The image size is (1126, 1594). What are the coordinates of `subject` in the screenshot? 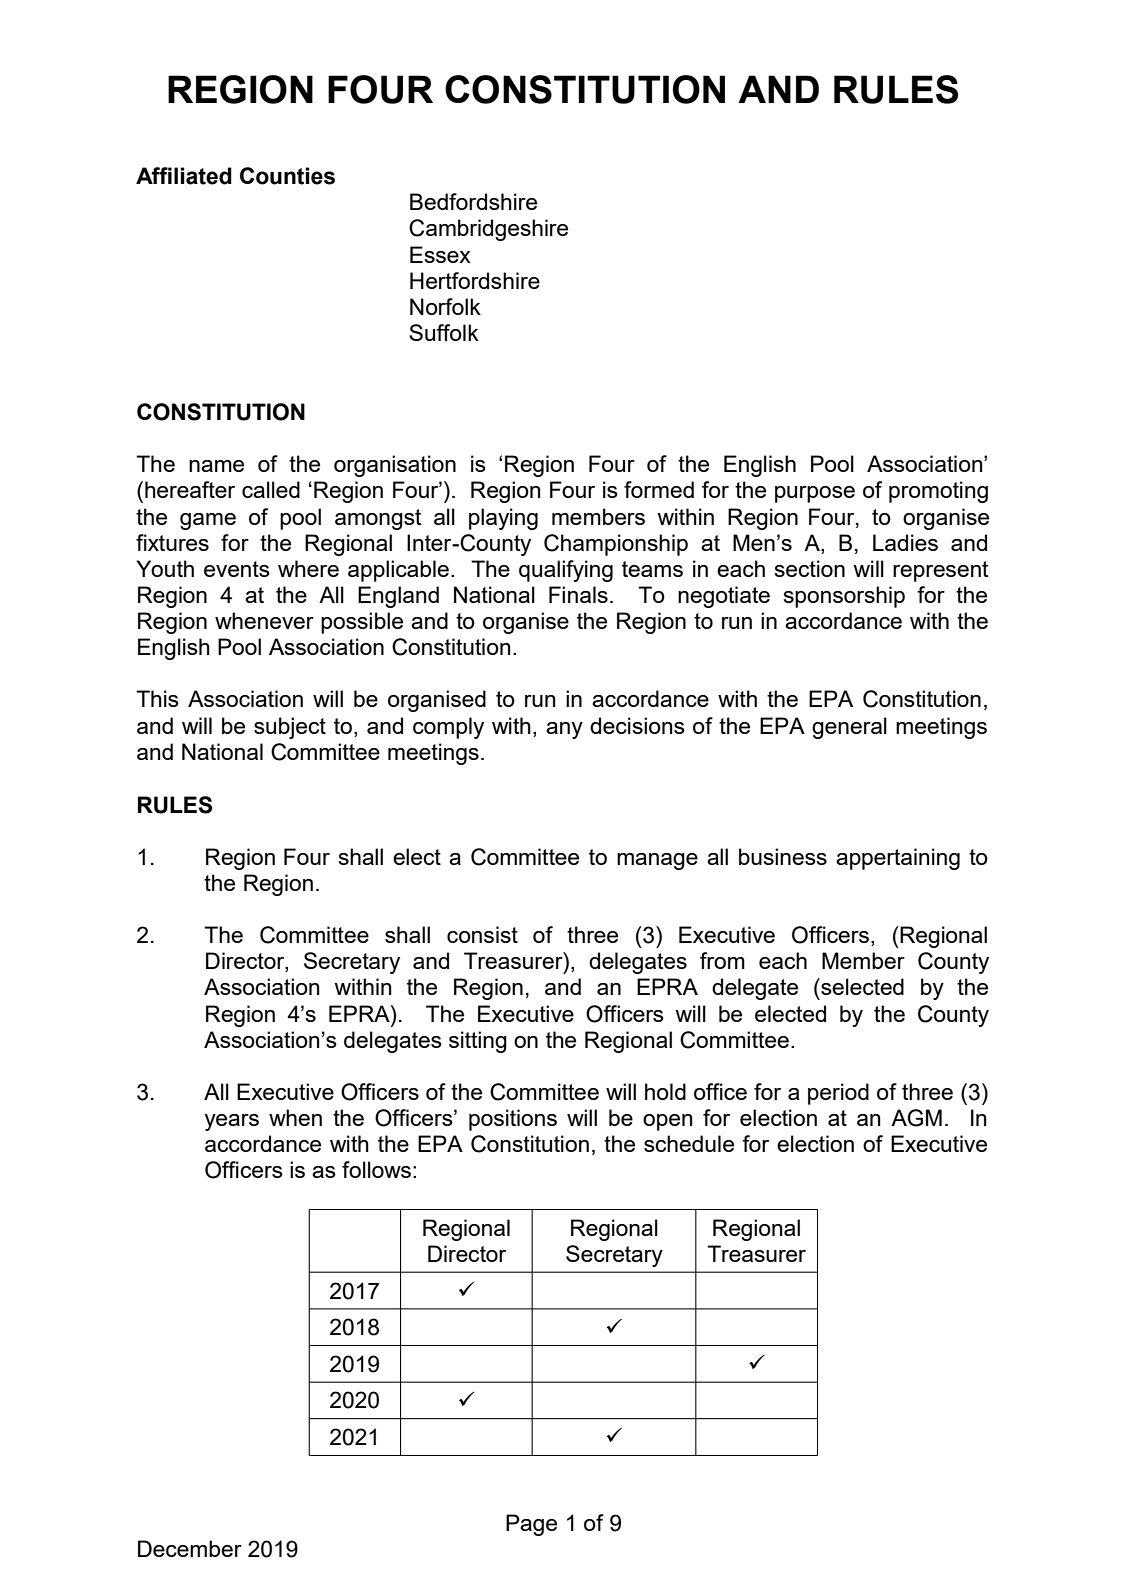 It's located at (290, 728).
